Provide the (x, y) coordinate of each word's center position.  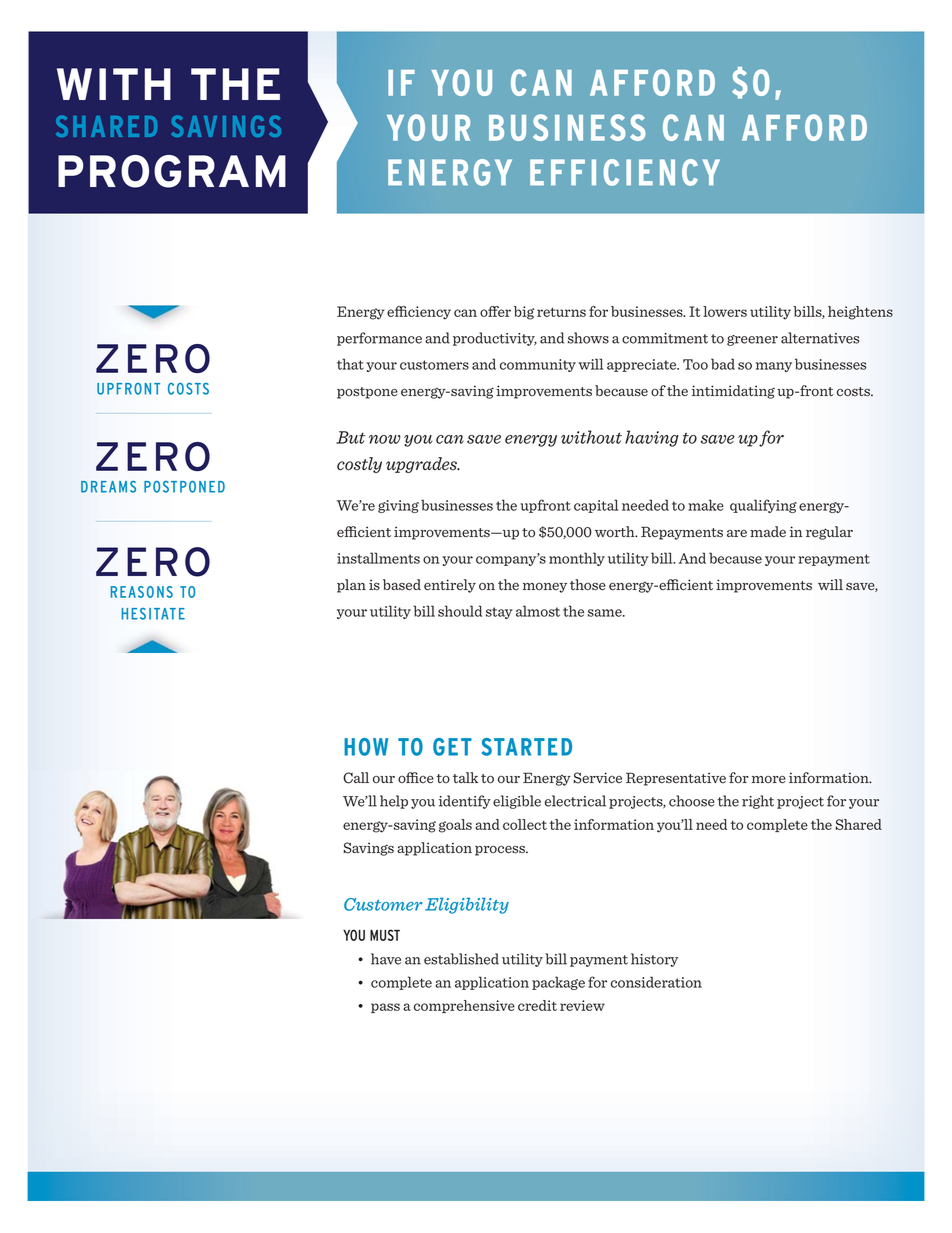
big (524, 313)
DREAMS (108, 487)
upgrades (422, 465)
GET (452, 747)
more (769, 779)
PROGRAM (172, 171)
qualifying (763, 506)
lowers (725, 311)
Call (356, 778)
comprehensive (464, 1006)
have (386, 959)
